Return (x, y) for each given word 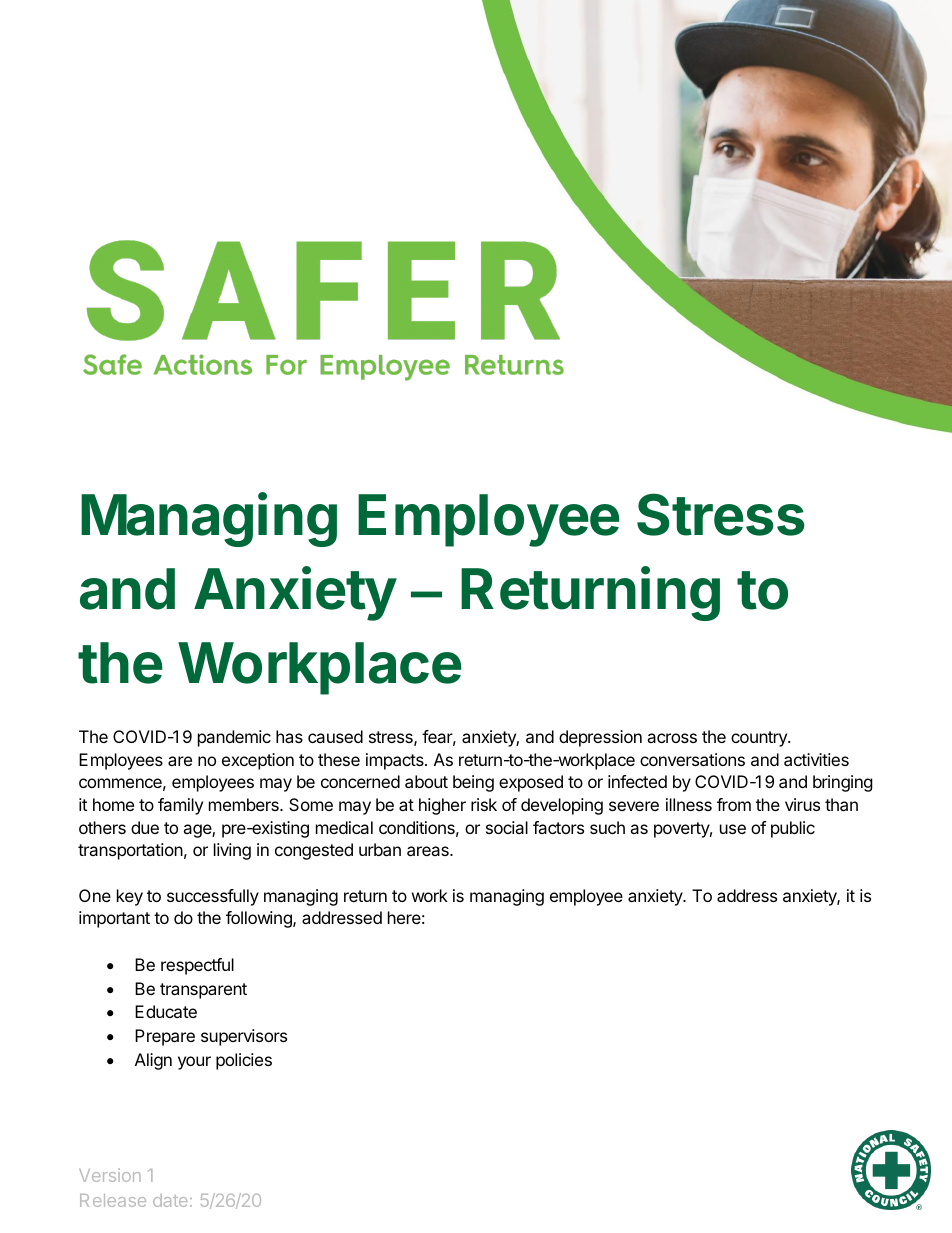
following (260, 919)
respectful (197, 966)
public (793, 829)
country (760, 739)
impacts (396, 761)
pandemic (234, 738)
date (170, 1200)
